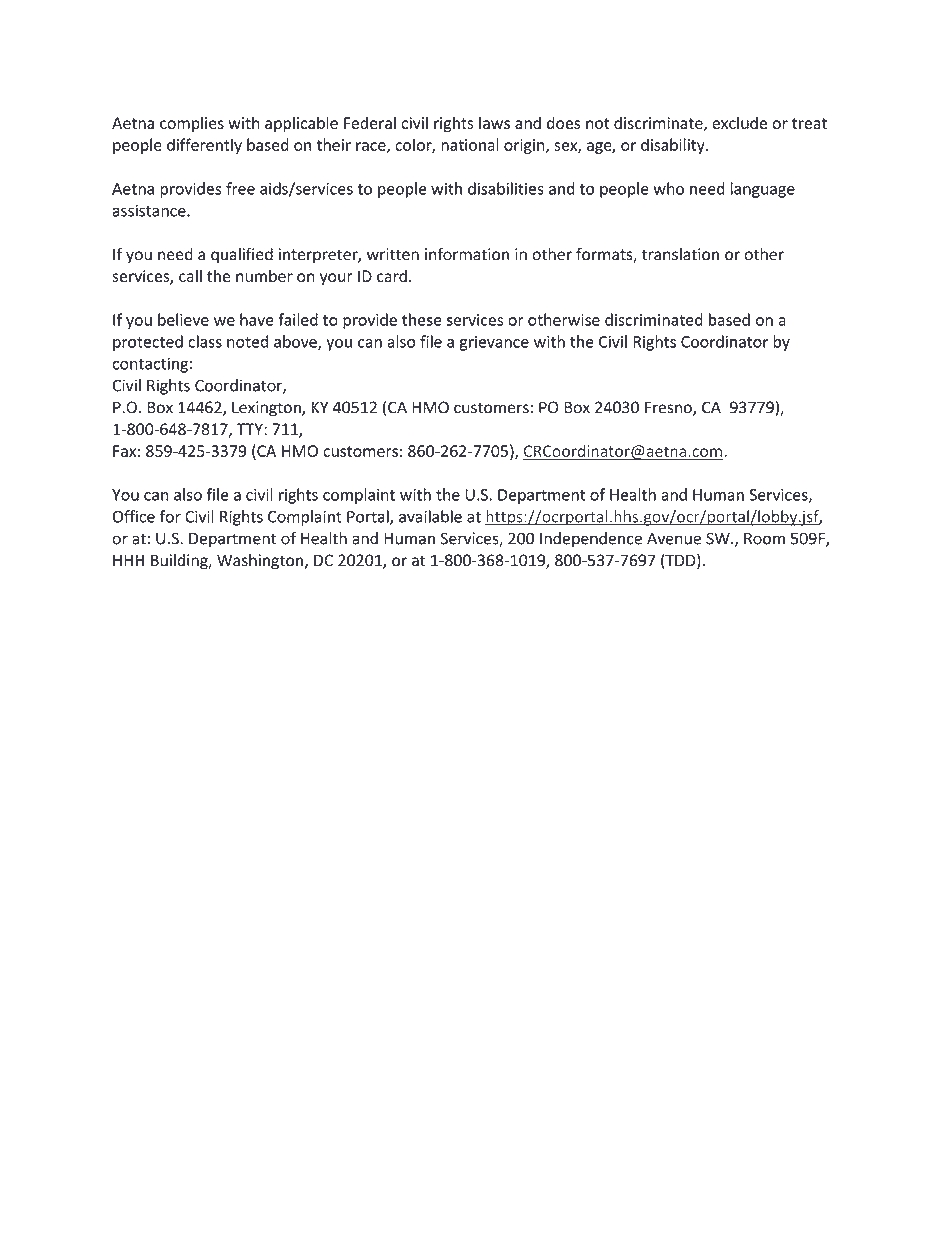 Image resolution: width=952 pixels, height=1233 pixels. Describe the element at coordinates (205, 341) in the document. I see `class` at that location.
